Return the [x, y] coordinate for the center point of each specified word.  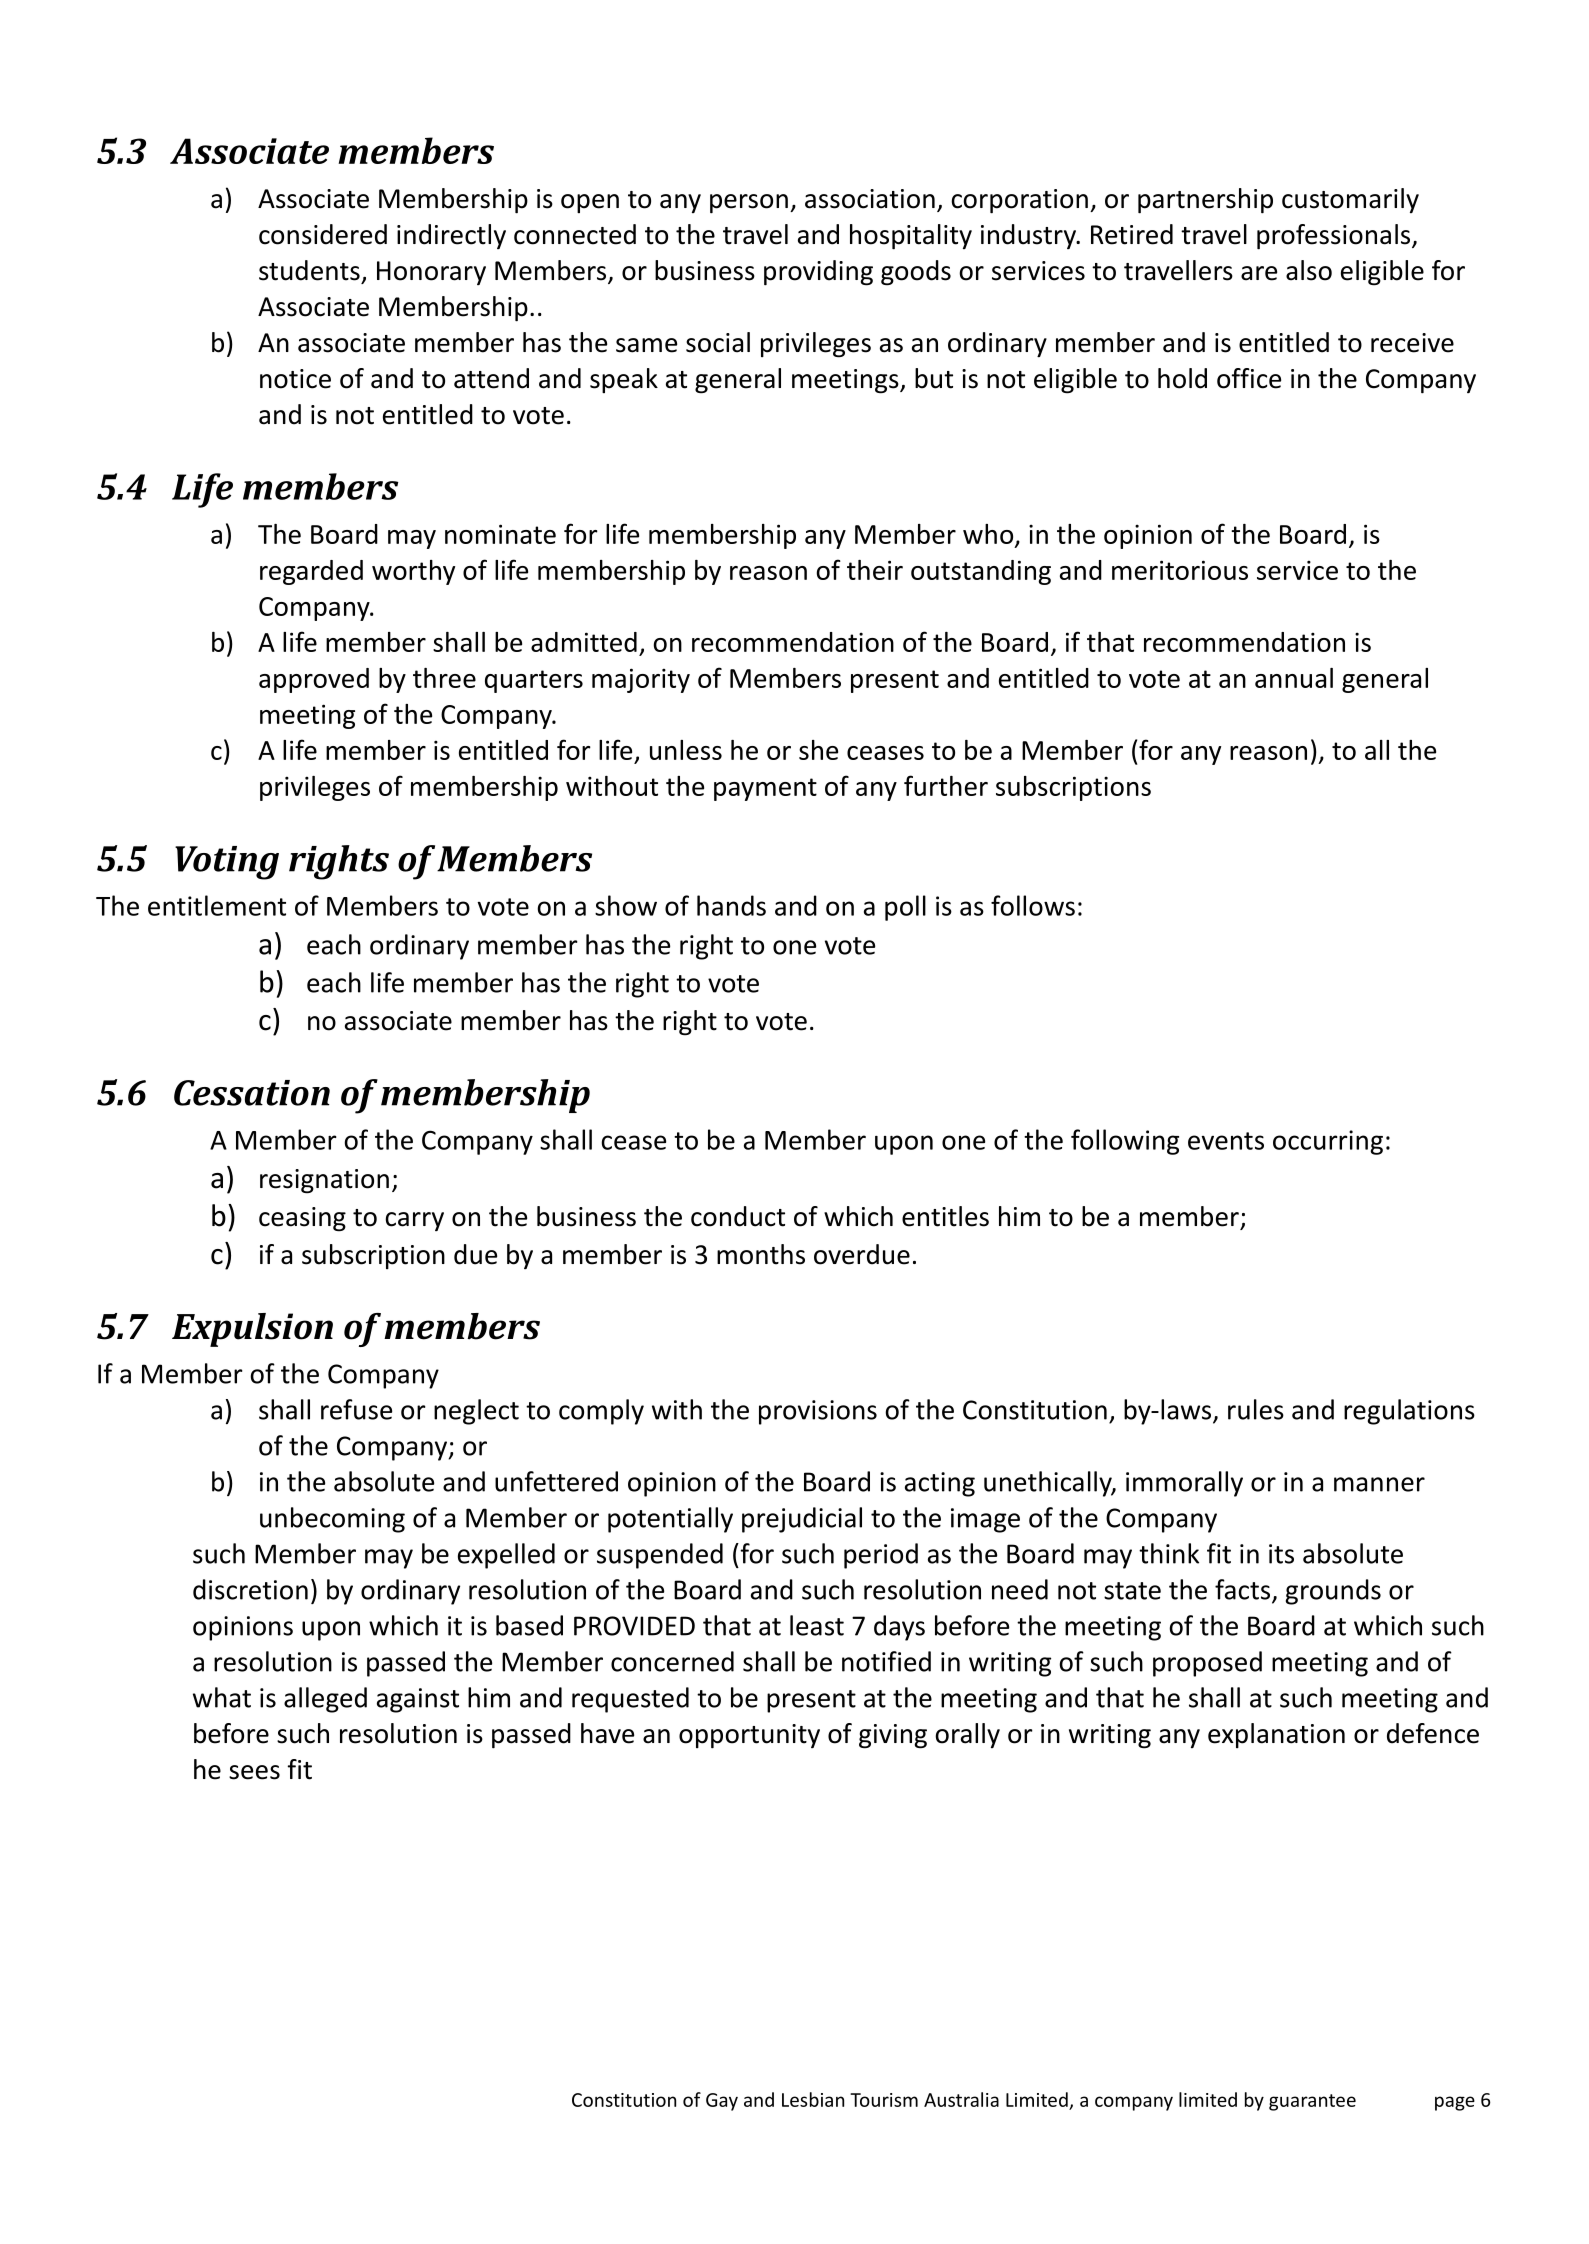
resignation [324, 1181]
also [1309, 270]
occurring [1328, 1142]
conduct [738, 1216]
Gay [722, 2102]
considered [323, 234]
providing [818, 273]
